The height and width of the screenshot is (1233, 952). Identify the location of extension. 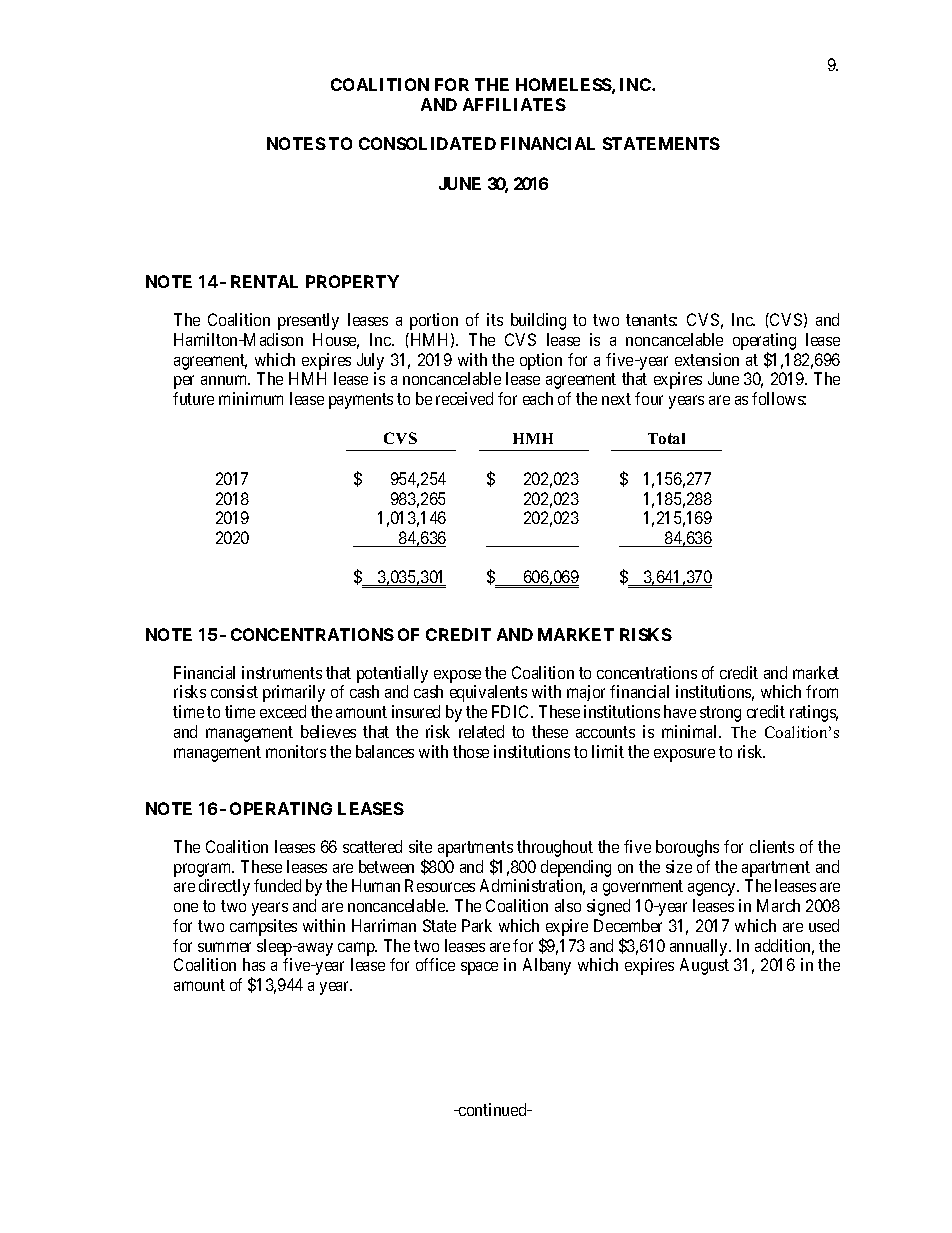
(707, 359).
